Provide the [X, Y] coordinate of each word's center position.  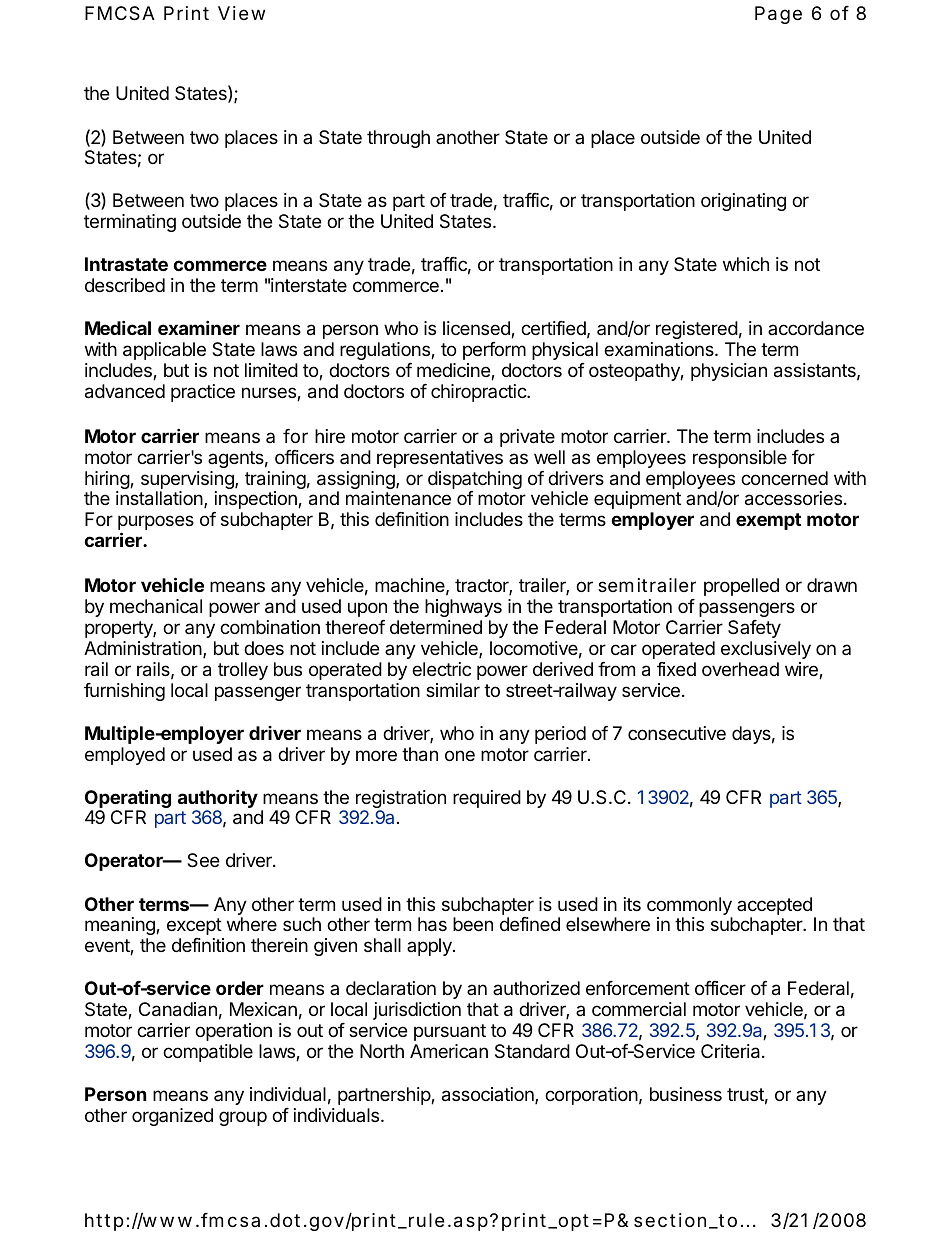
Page [778, 15]
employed [125, 756]
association [489, 1095]
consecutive [677, 733]
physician [729, 372]
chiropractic [479, 393]
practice [203, 393]
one [460, 755]
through [398, 139]
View [241, 13]
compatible [208, 1053]
